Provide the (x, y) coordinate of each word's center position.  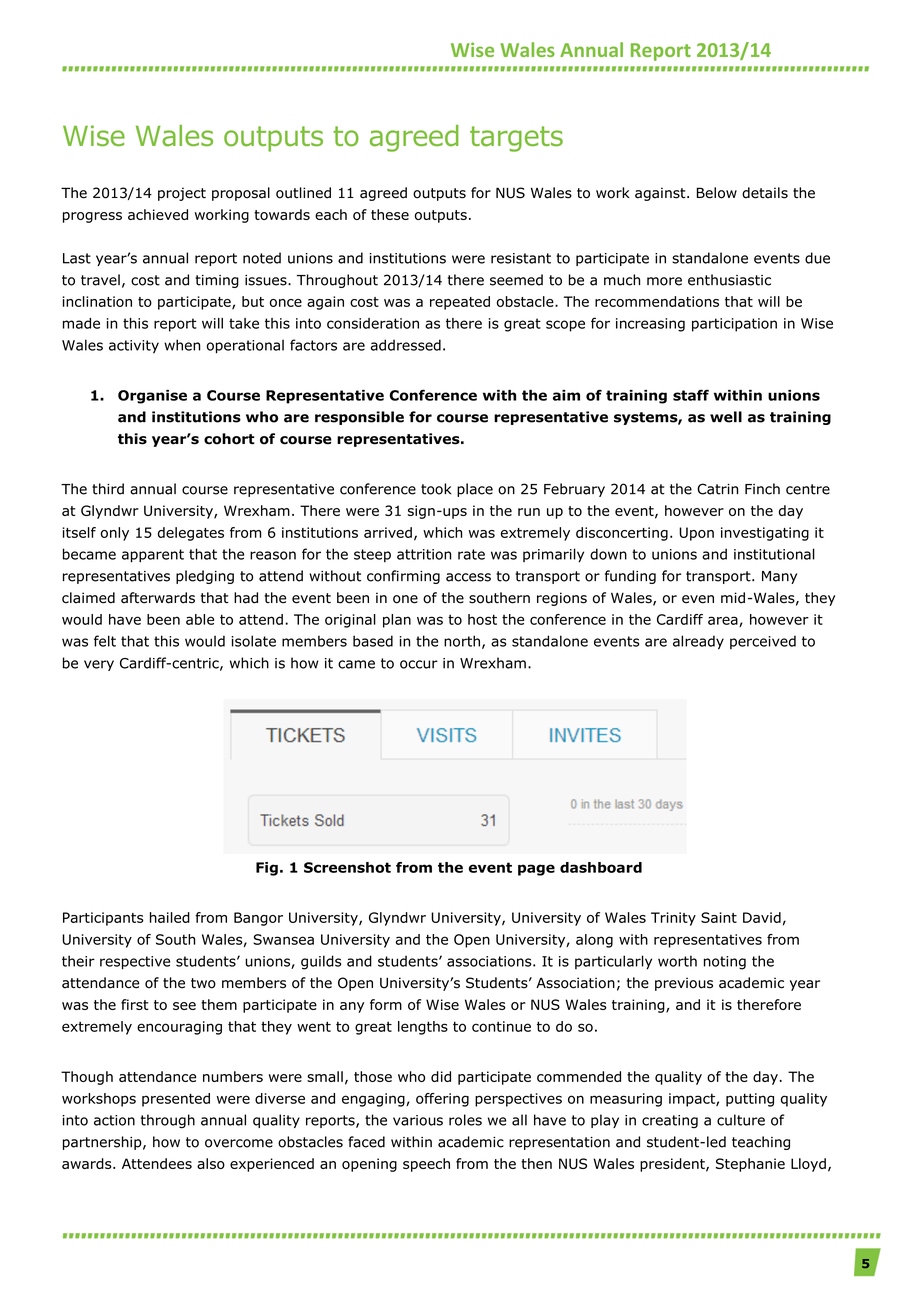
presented (176, 1100)
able (200, 619)
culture (741, 1120)
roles (465, 1120)
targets (516, 139)
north (462, 641)
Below (717, 193)
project (182, 194)
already (698, 642)
